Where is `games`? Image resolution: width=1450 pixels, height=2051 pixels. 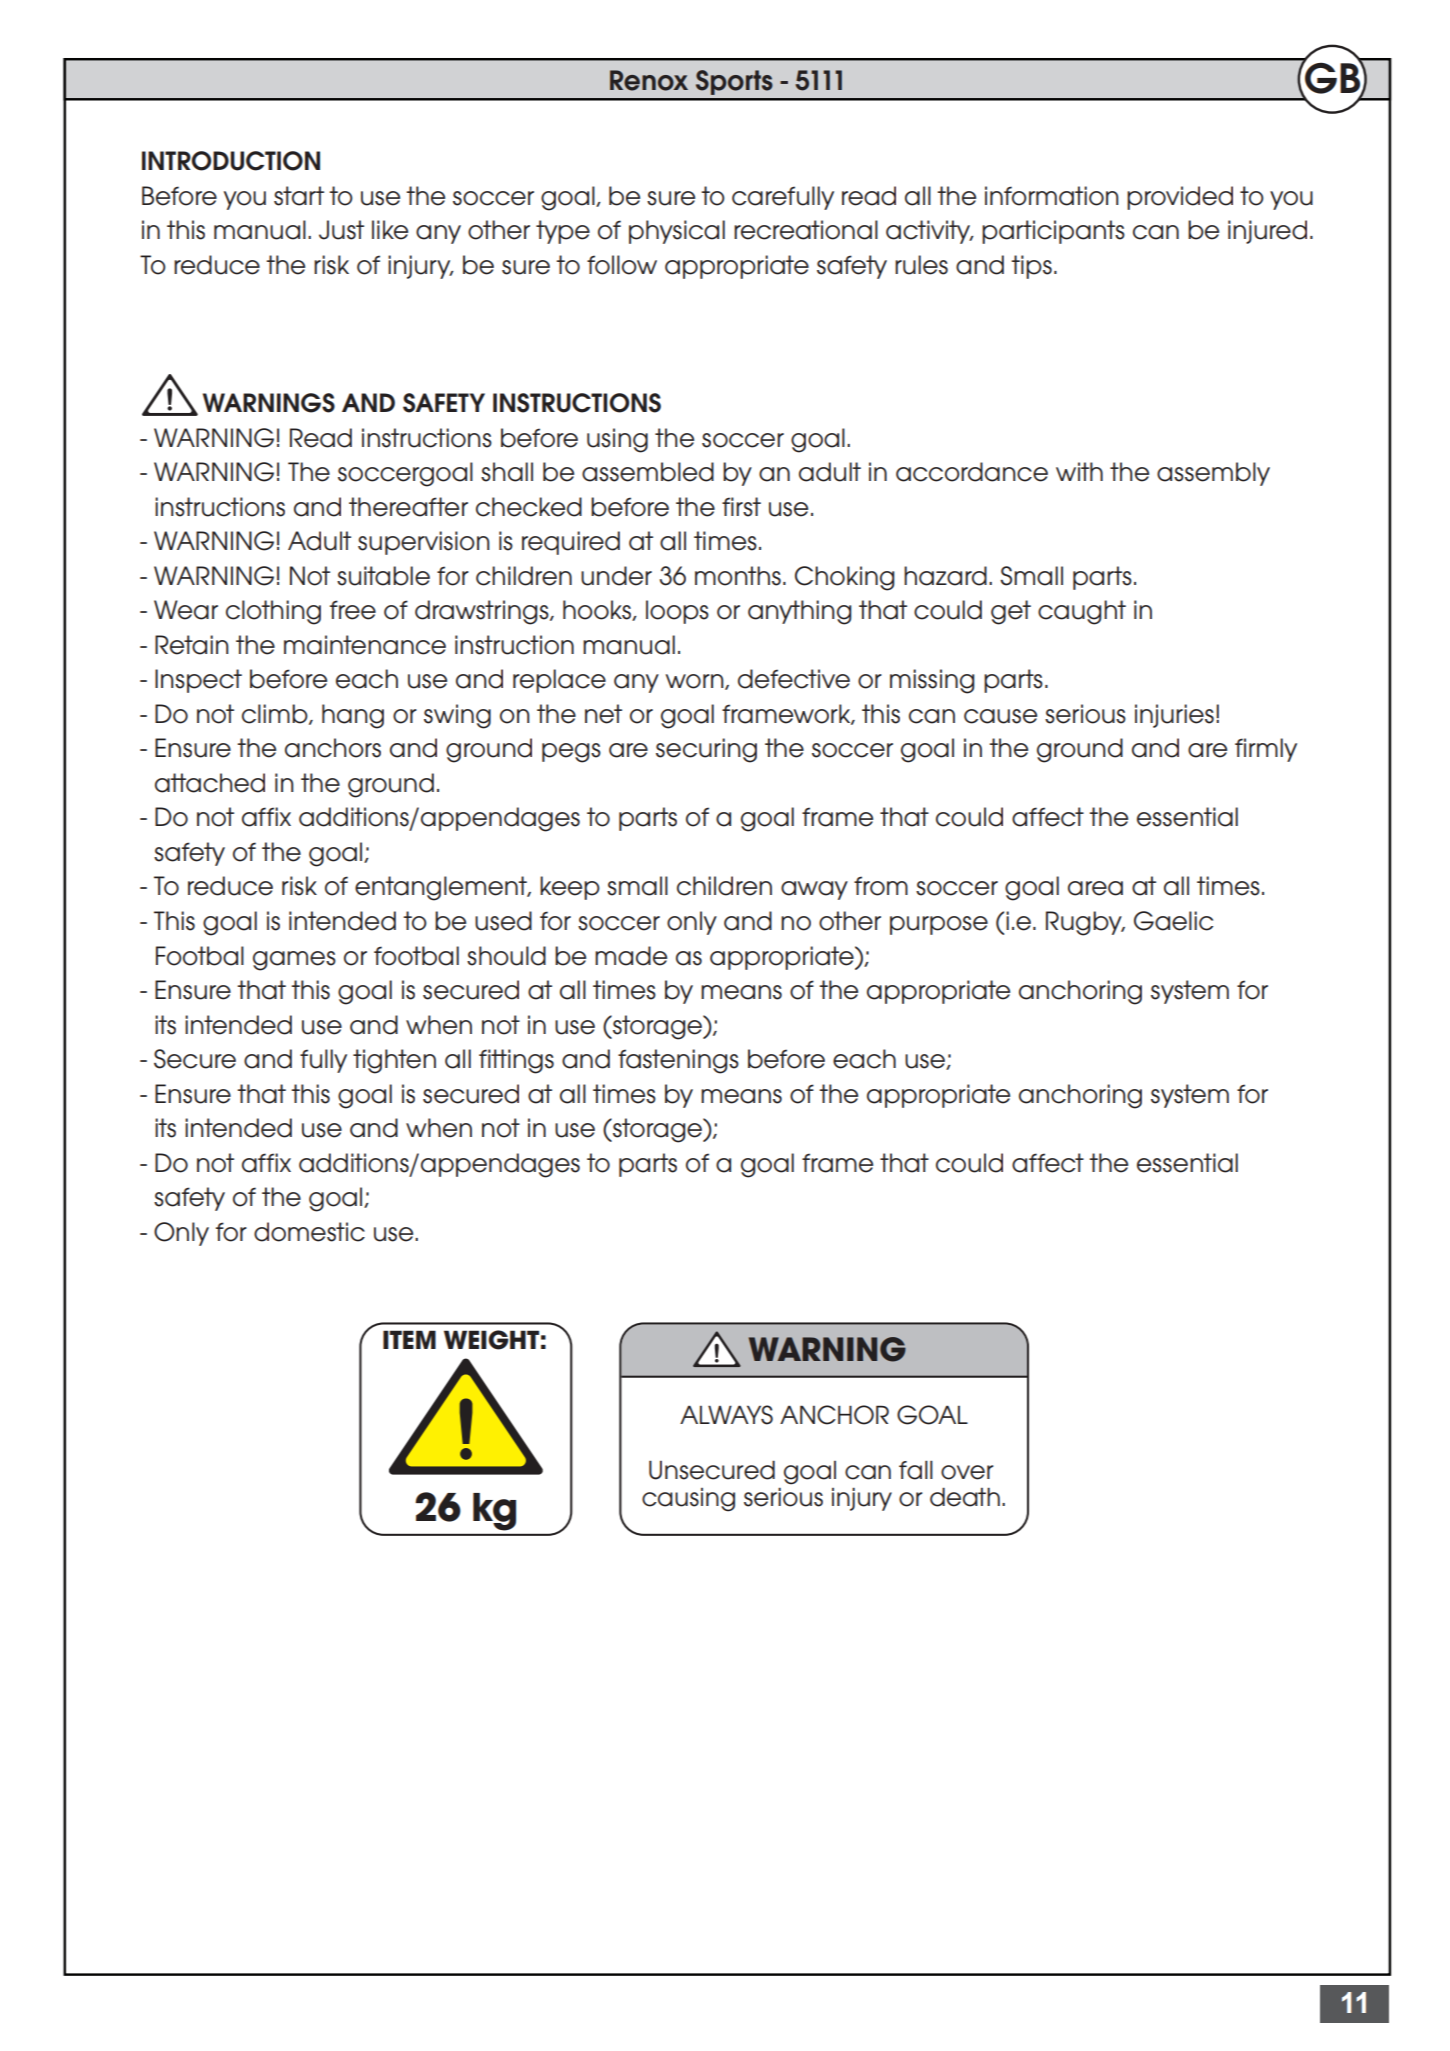
games is located at coordinates (294, 961).
